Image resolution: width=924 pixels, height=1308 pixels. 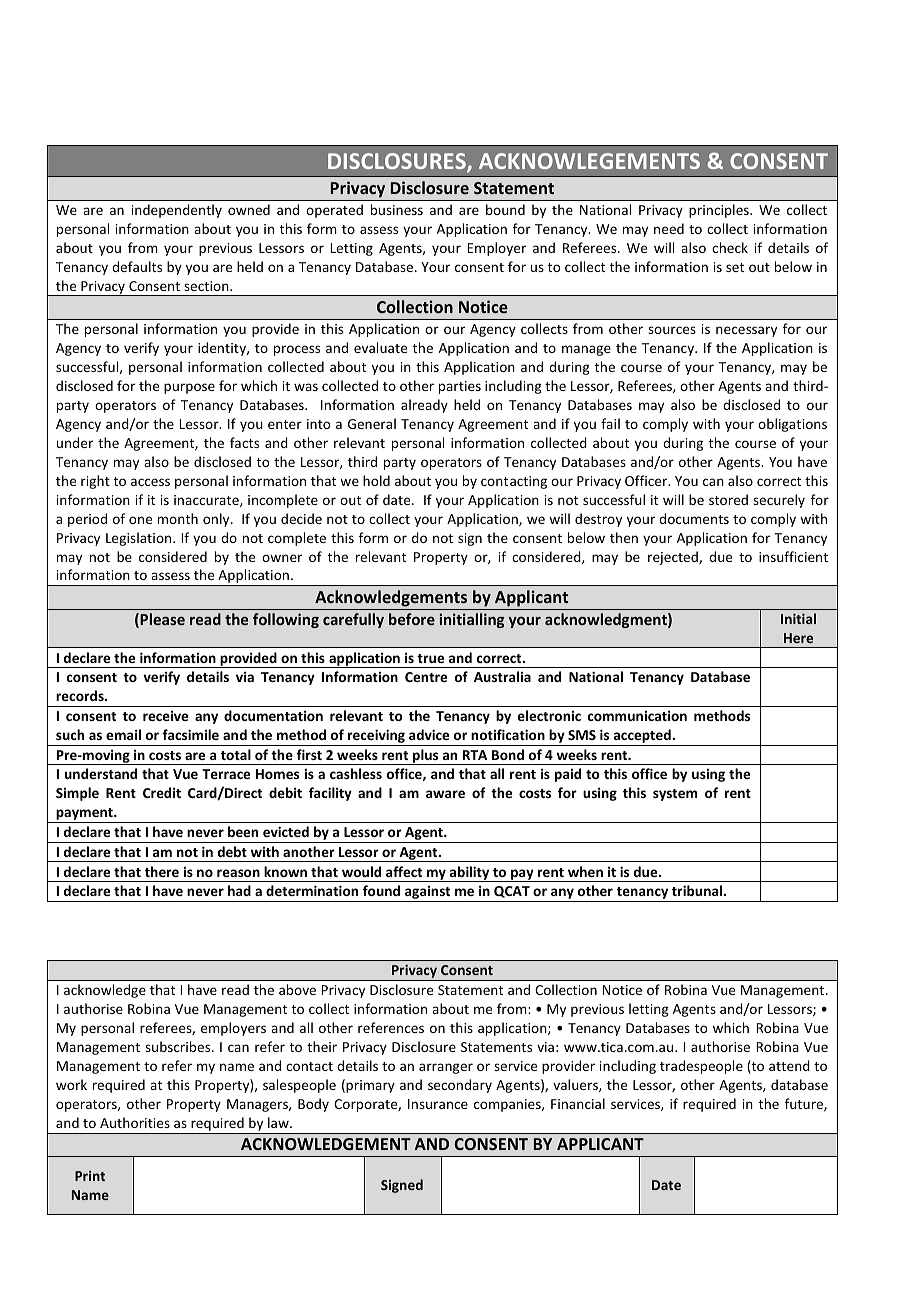 I want to click on Legislation, so click(x=140, y=539).
